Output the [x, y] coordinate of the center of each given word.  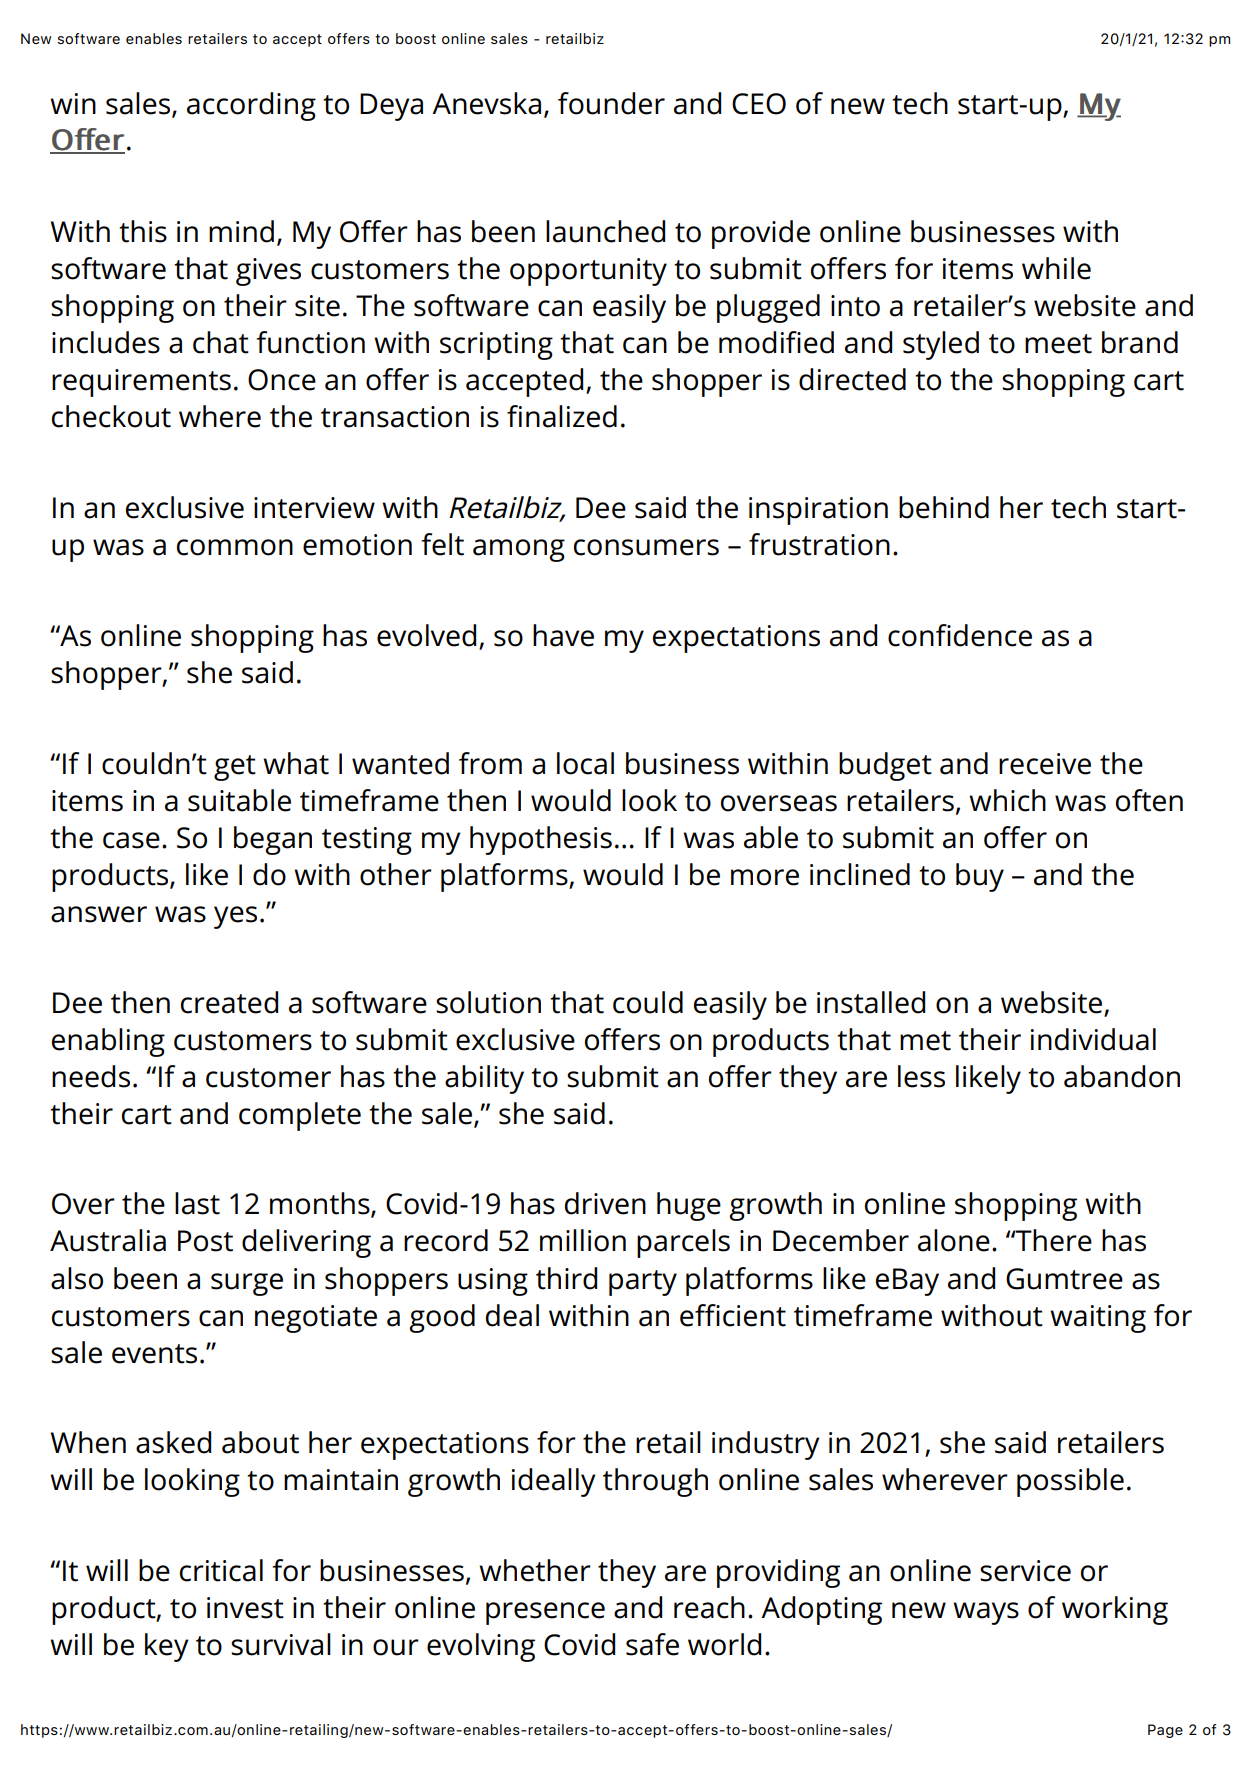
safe [652, 1644]
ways [986, 1613]
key [167, 1647]
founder [611, 103]
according [251, 106]
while [1056, 268]
